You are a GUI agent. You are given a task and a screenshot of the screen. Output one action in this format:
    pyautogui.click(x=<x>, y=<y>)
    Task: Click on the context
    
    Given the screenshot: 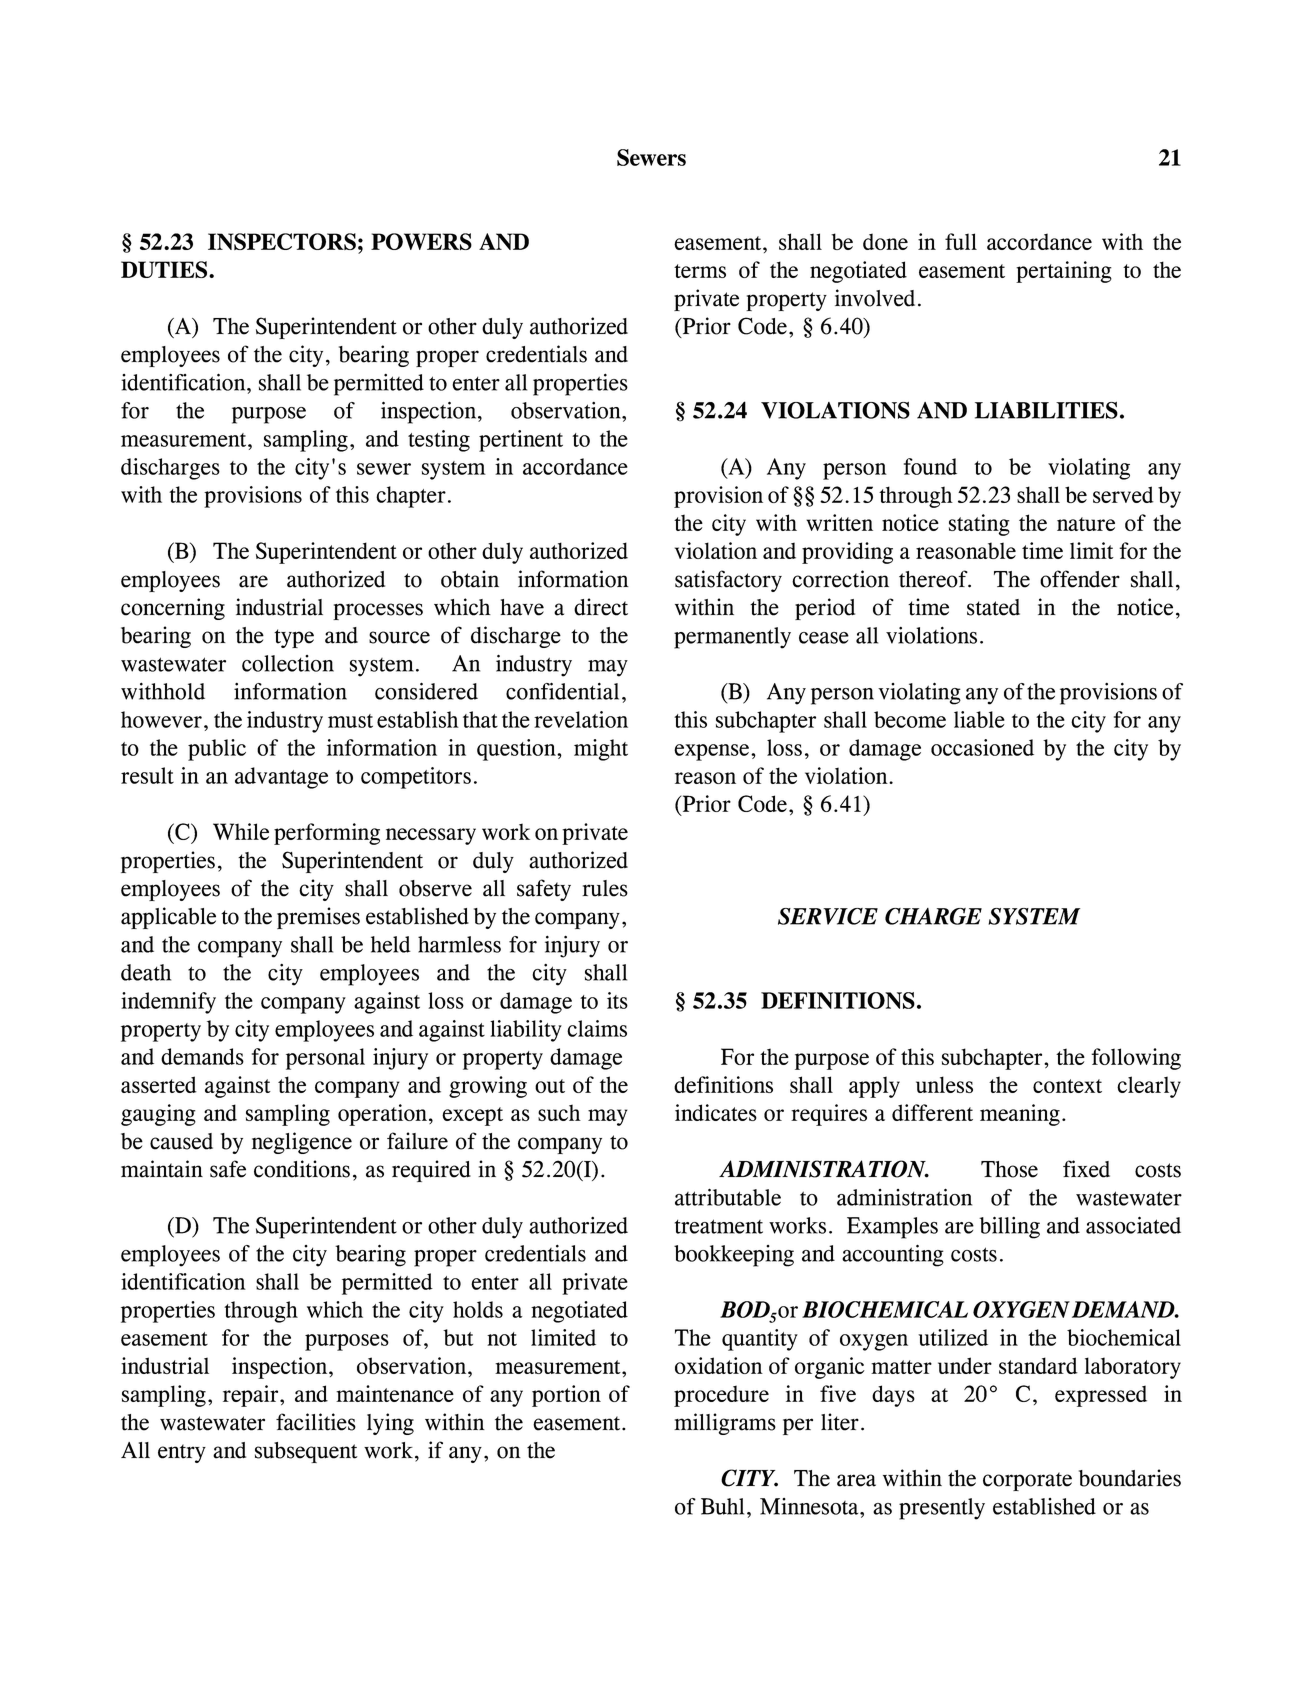 What is the action you would take?
    pyautogui.click(x=1067, y=1086)
